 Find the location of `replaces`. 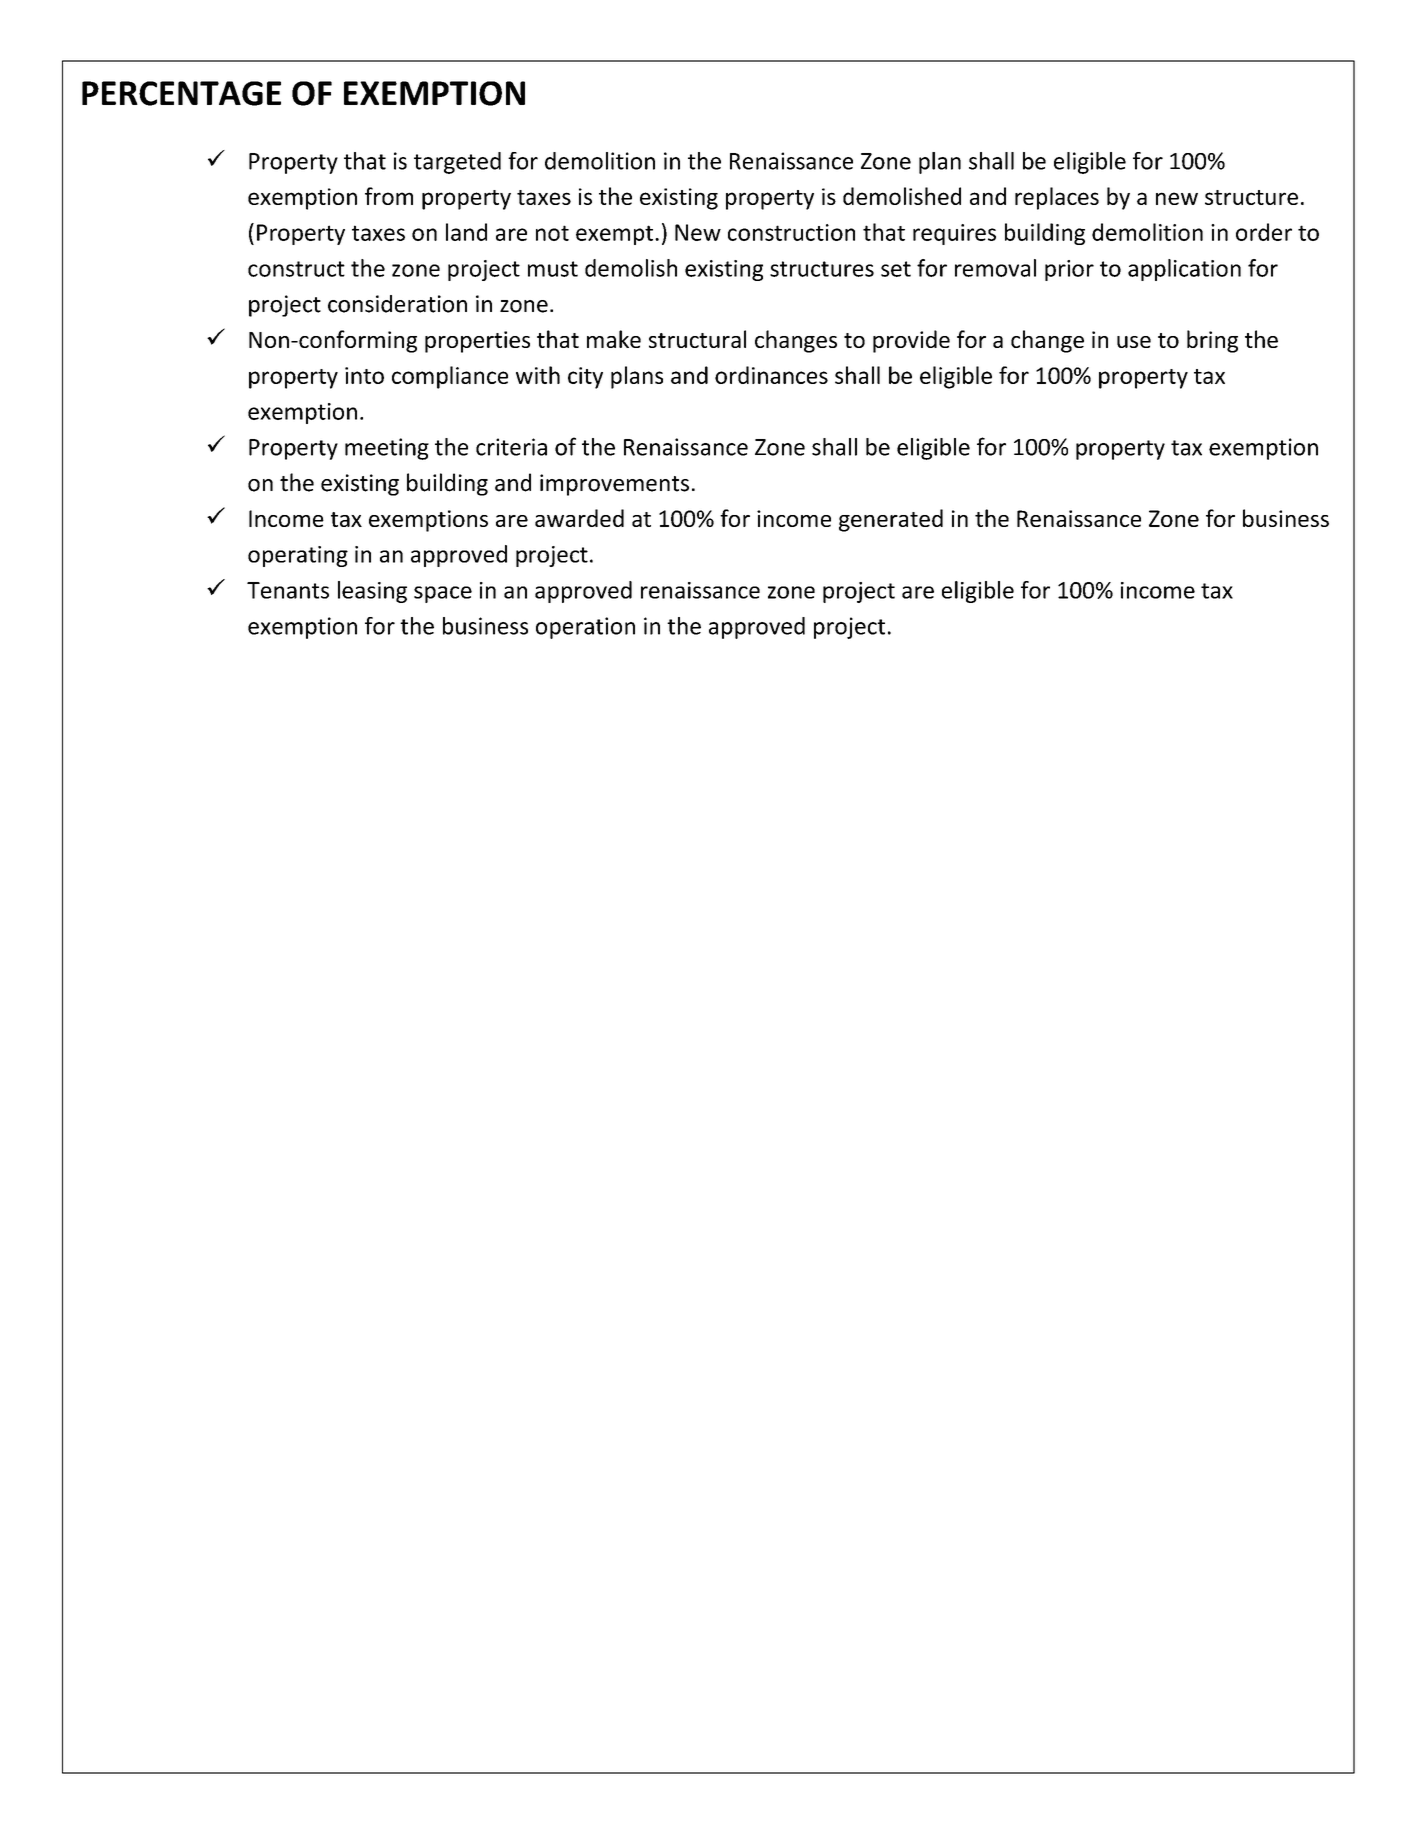

replaces is located at coordinates (1057, 198).
